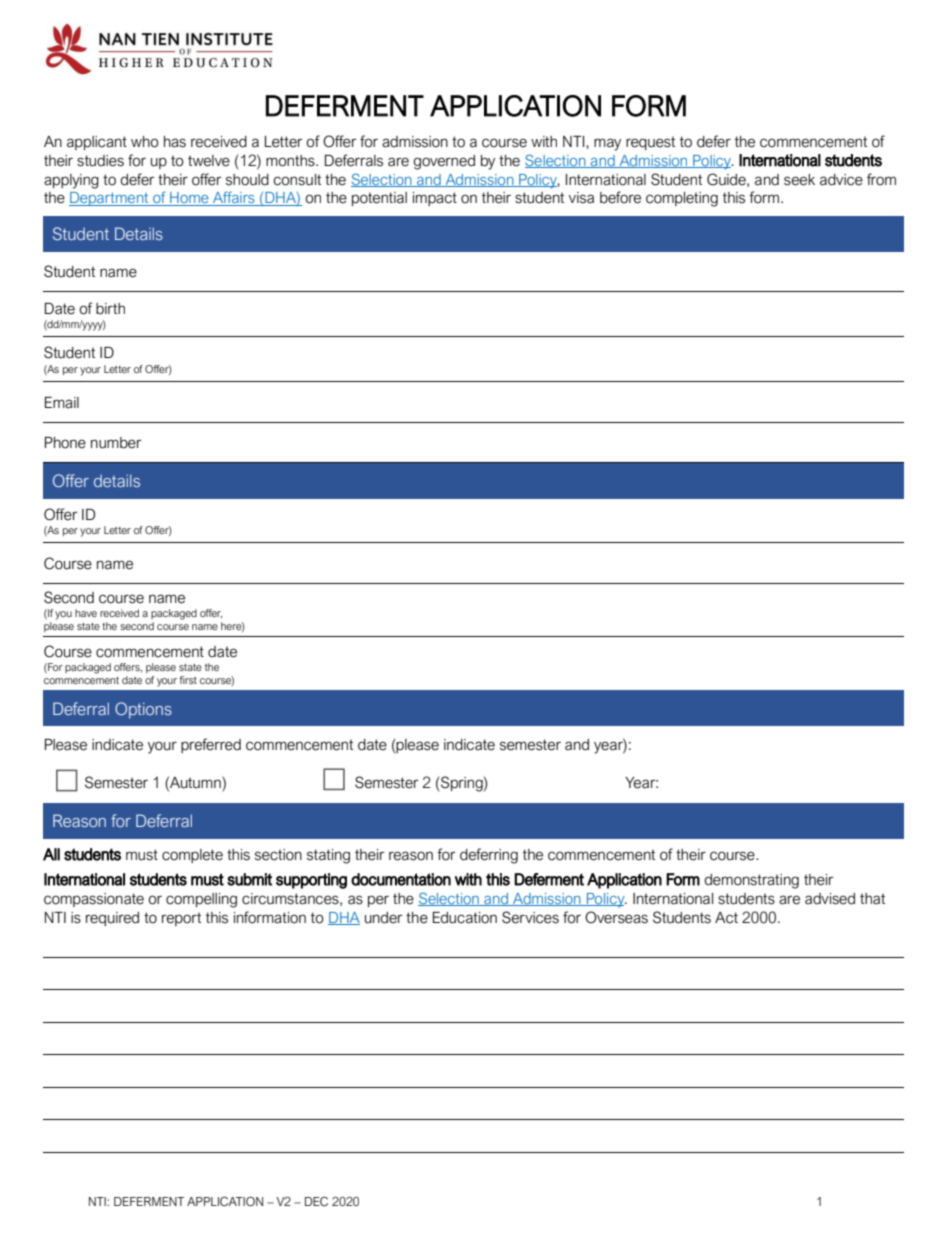 The image size is (952, 1233). Describe the element at coordinates (444, 162) in the image. I see `governed` at that location.
